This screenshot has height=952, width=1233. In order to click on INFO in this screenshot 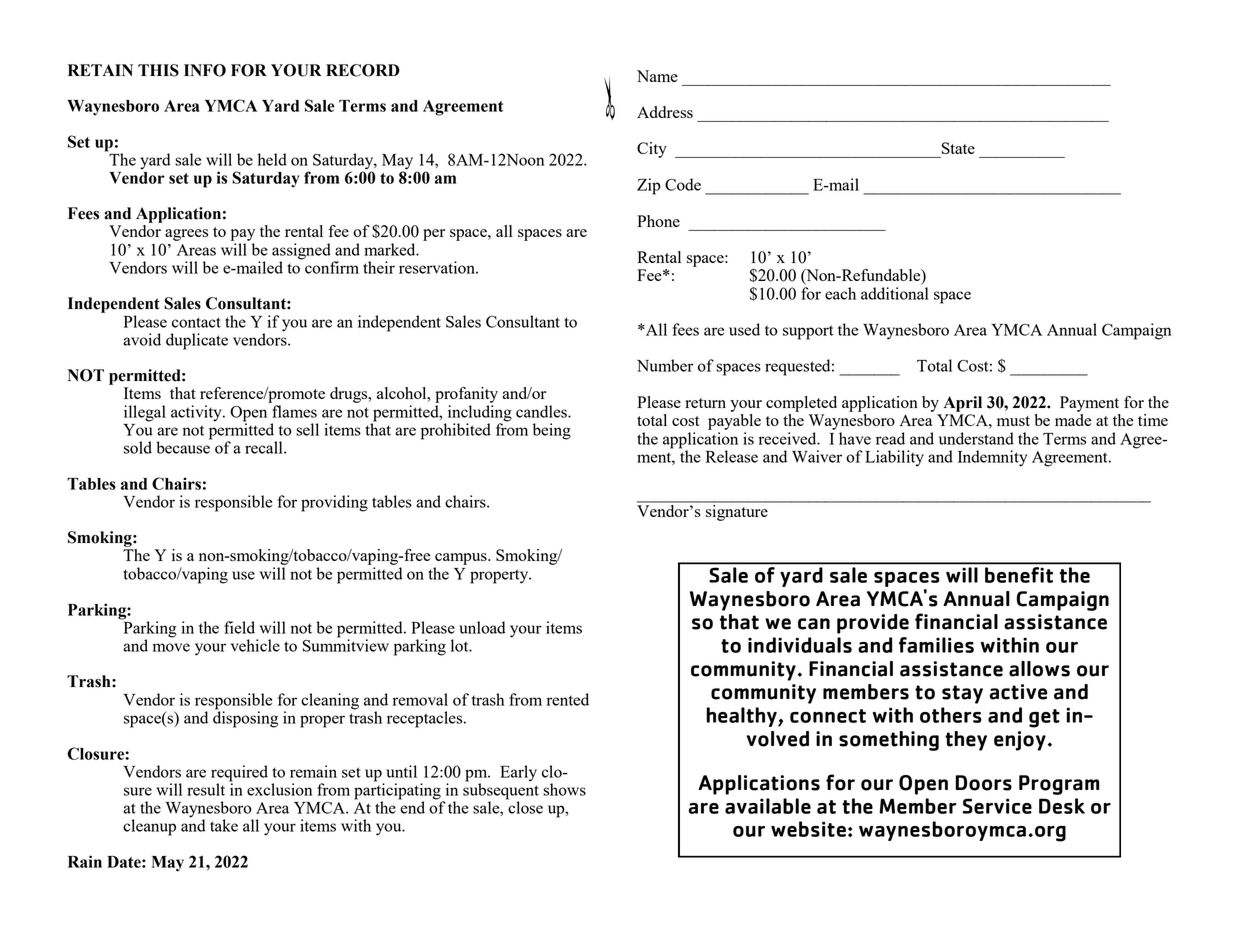, I will do `click(205, 70)`.
